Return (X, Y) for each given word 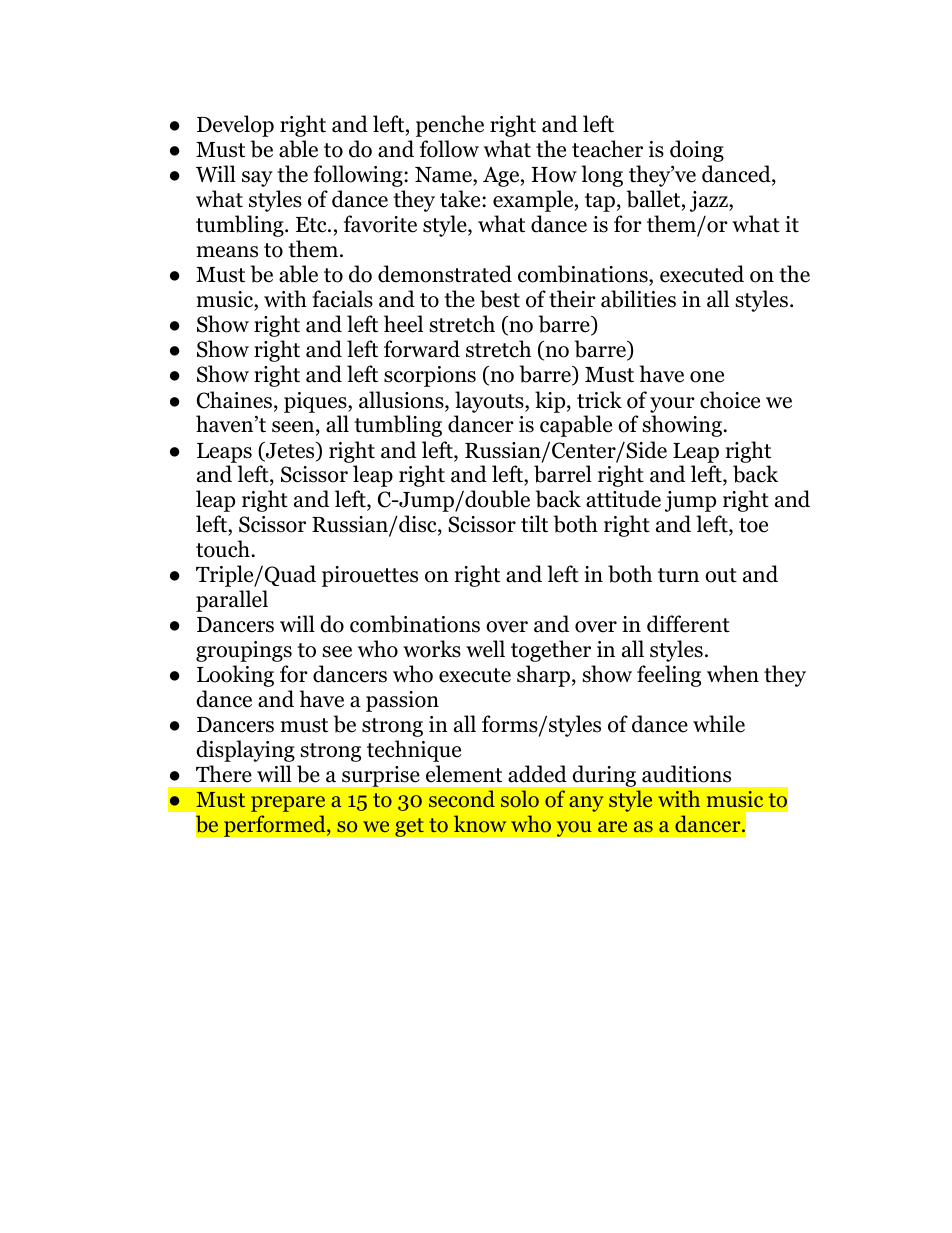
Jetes (290, 451)
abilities (638, 299)
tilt (534, 524)
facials (342, 299)
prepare (288, 804)
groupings (244, 651)
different (688, 624)
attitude (623, 499)
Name (444, 176)
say (257, 179)
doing (697, 151)
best (500, 299)
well (485, 649)
